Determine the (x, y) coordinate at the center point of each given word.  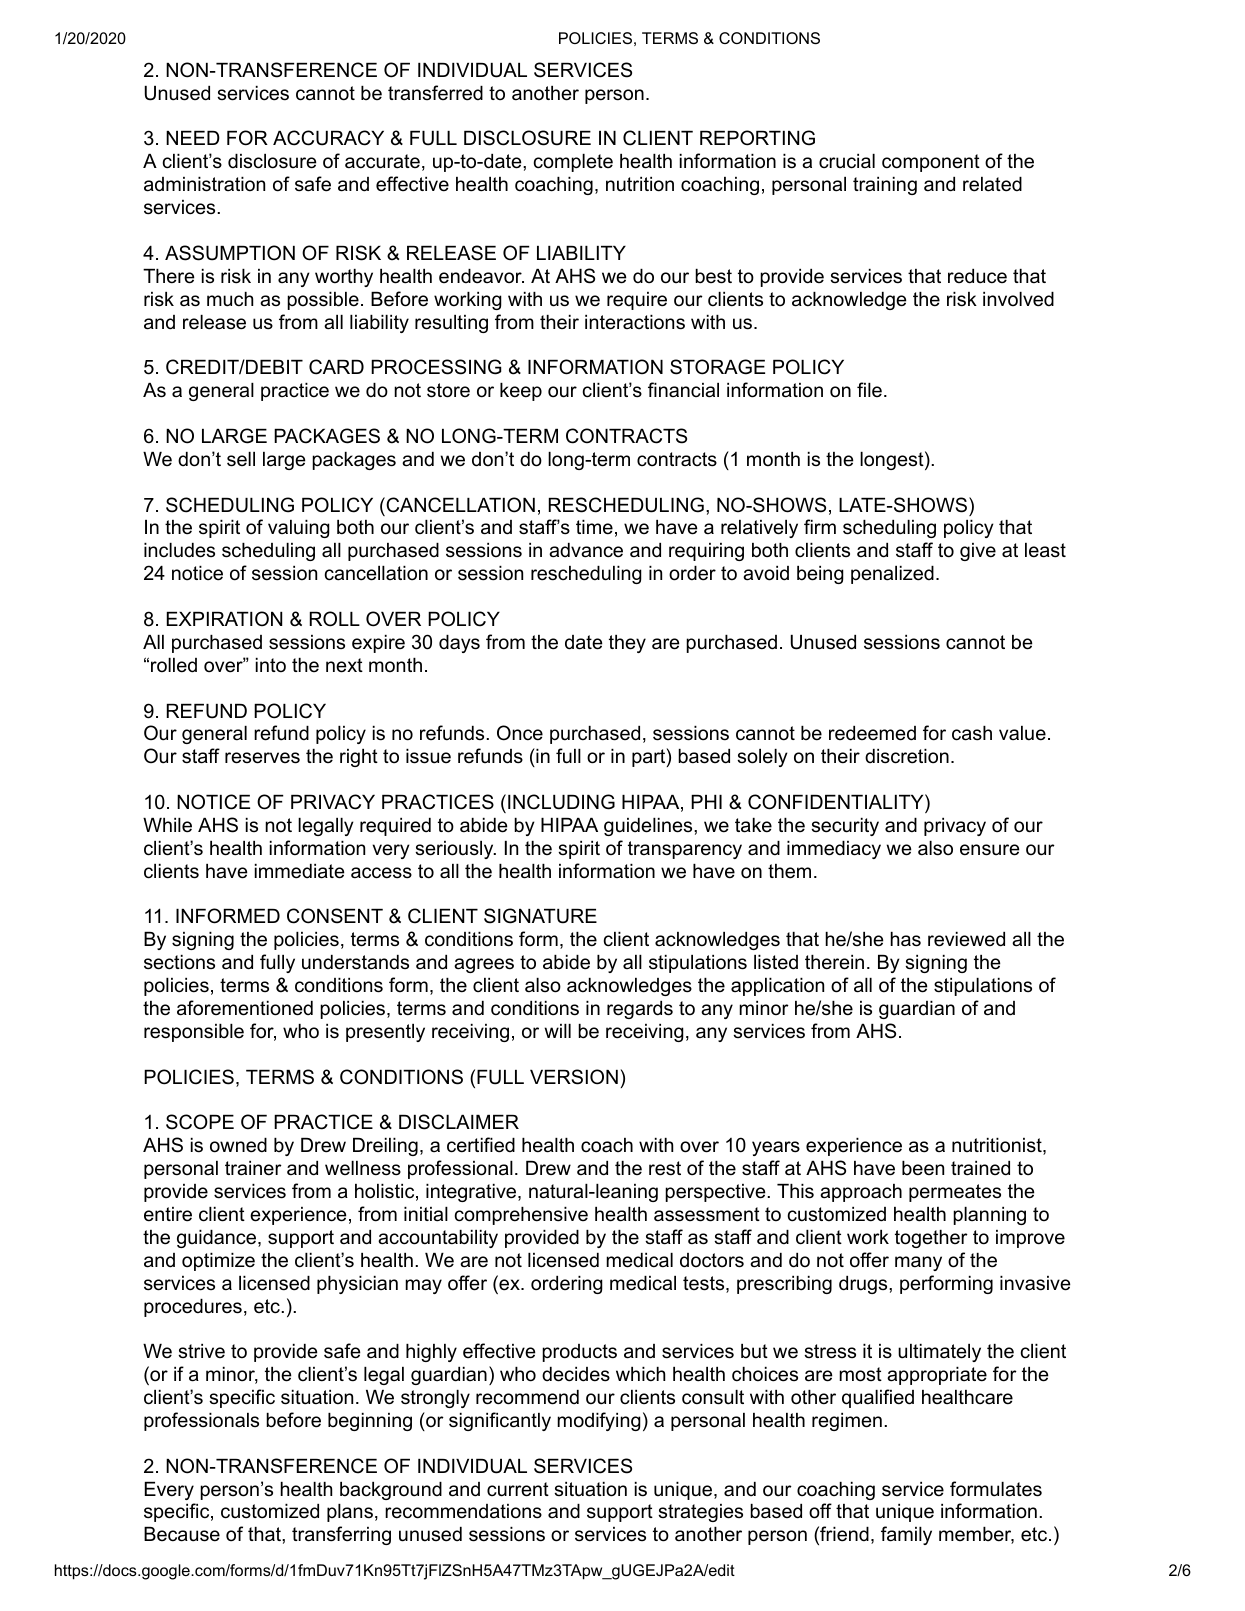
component (931, 163)
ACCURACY (328, 138)
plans (350, 1513)
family (906, 1535)
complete (573, 163)
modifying (599, 1421)
